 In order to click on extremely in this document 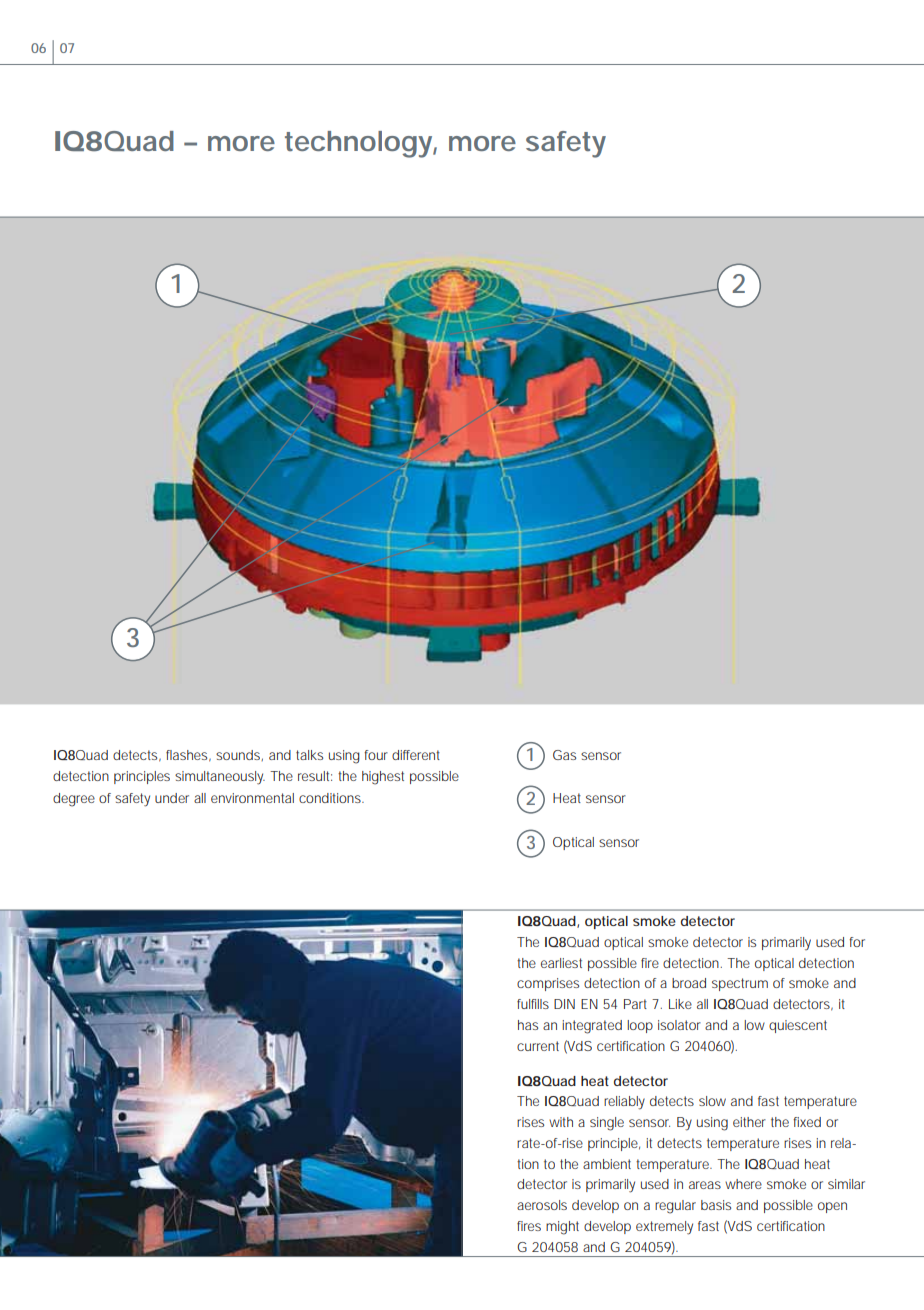, I will do `click(664, 1228)`.
